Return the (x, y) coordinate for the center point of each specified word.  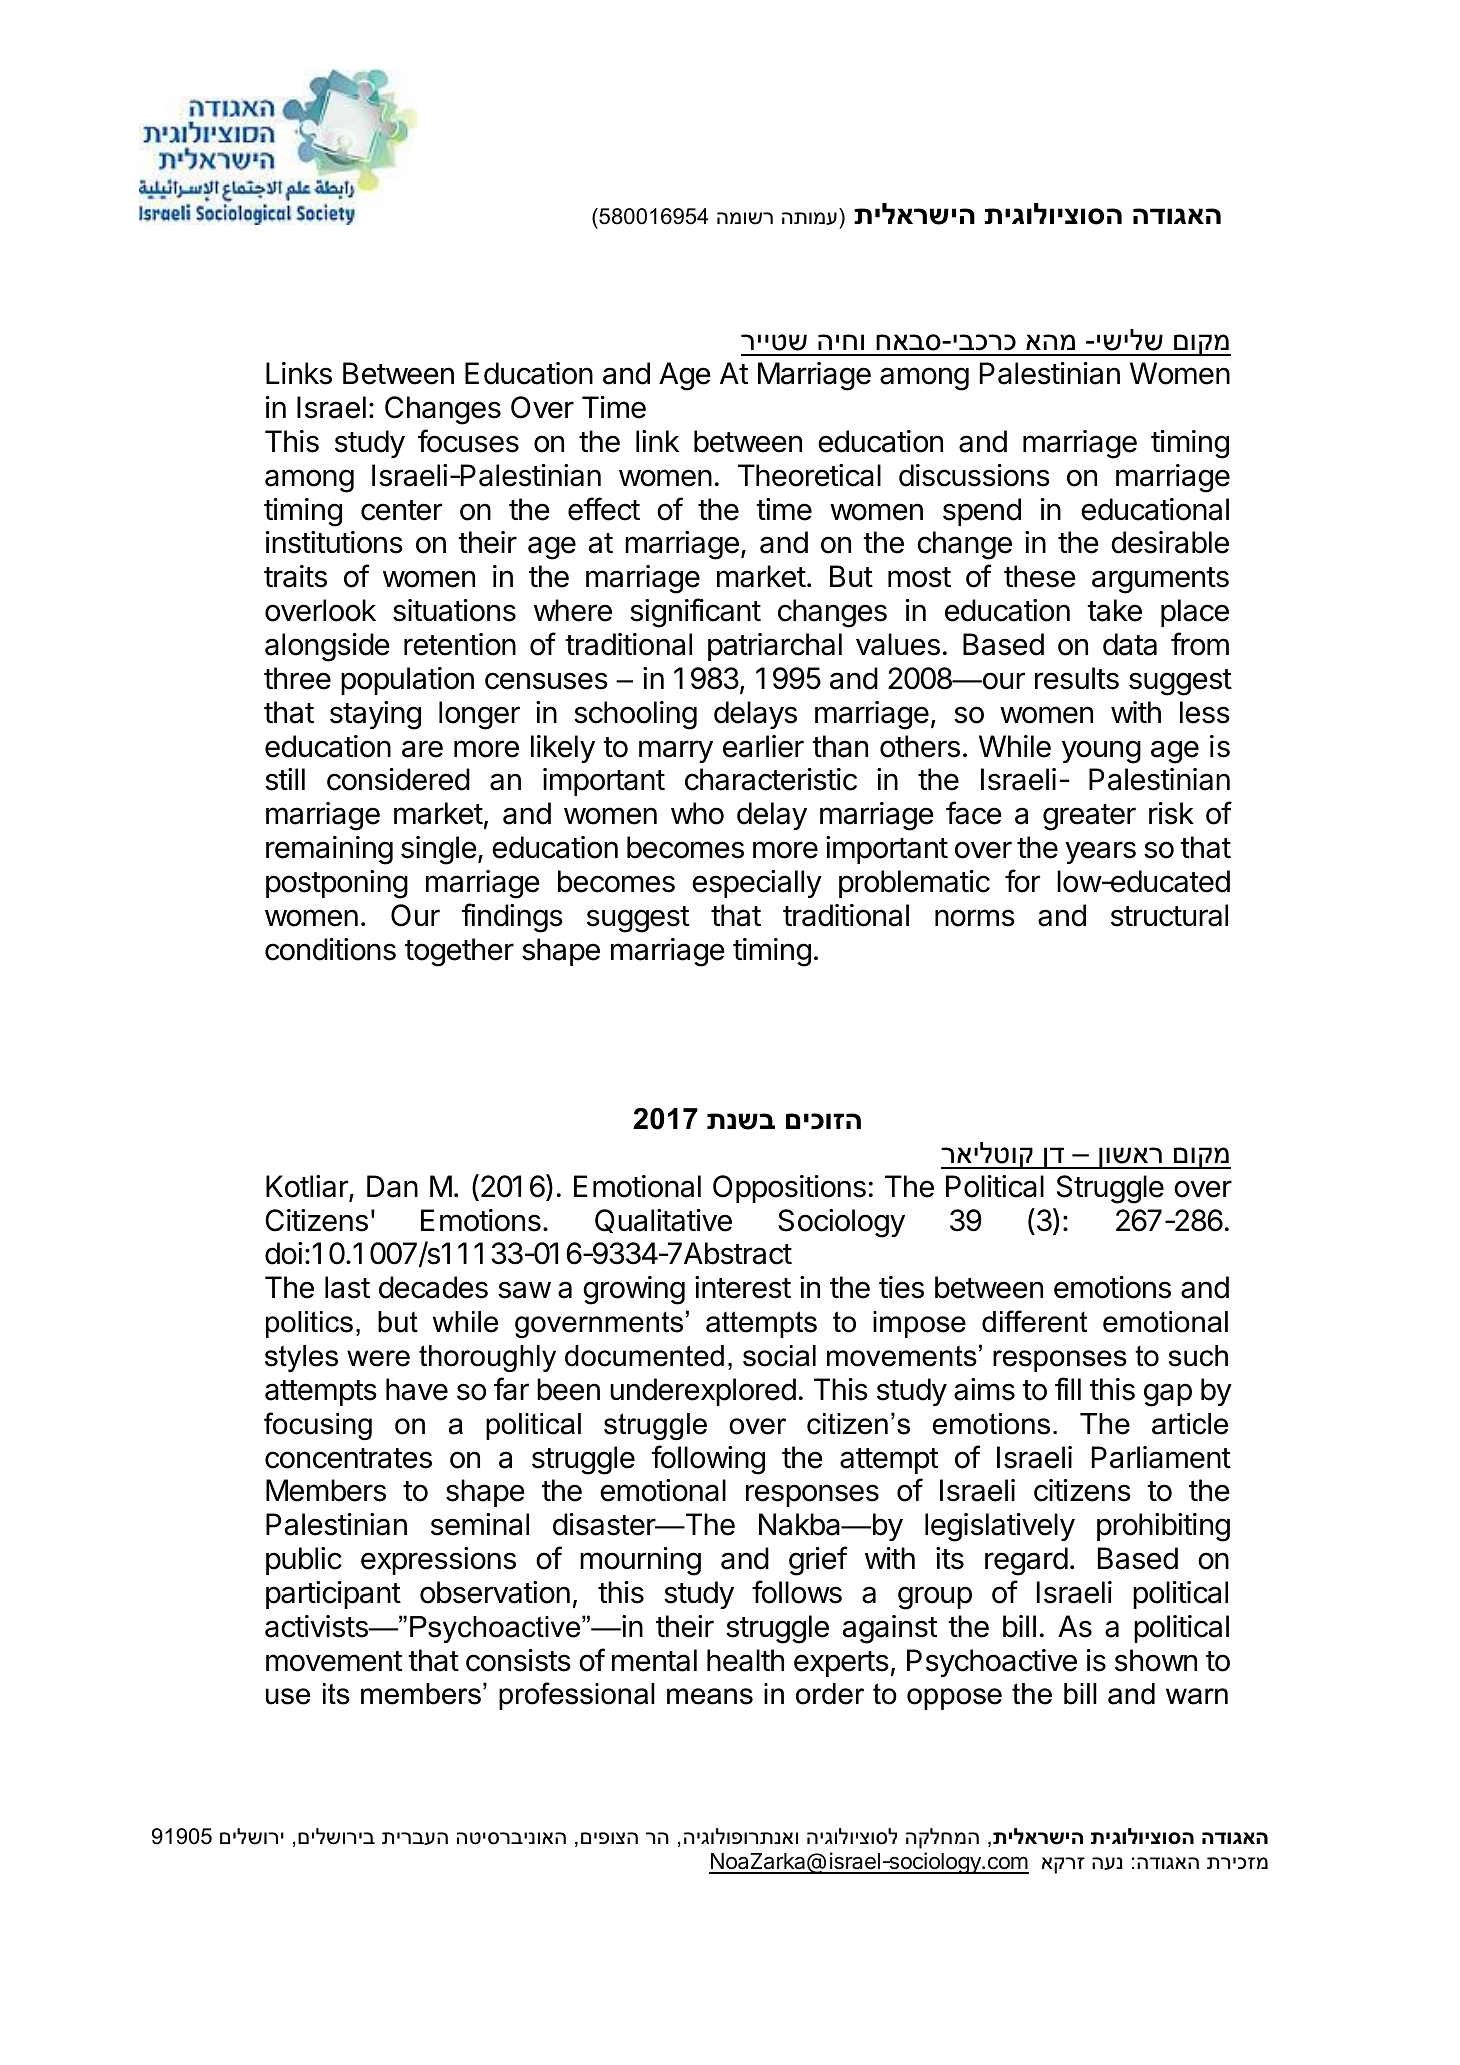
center (401, 510)
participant (333, 1595)
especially (757, 884)
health (745, 1660)
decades (433, 1287)
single (439, 850)
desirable (1170, 542)
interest (743, 1287)
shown (1156, 1660)
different (1034, 1321)
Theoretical (809, 475)
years (1100, 852)
